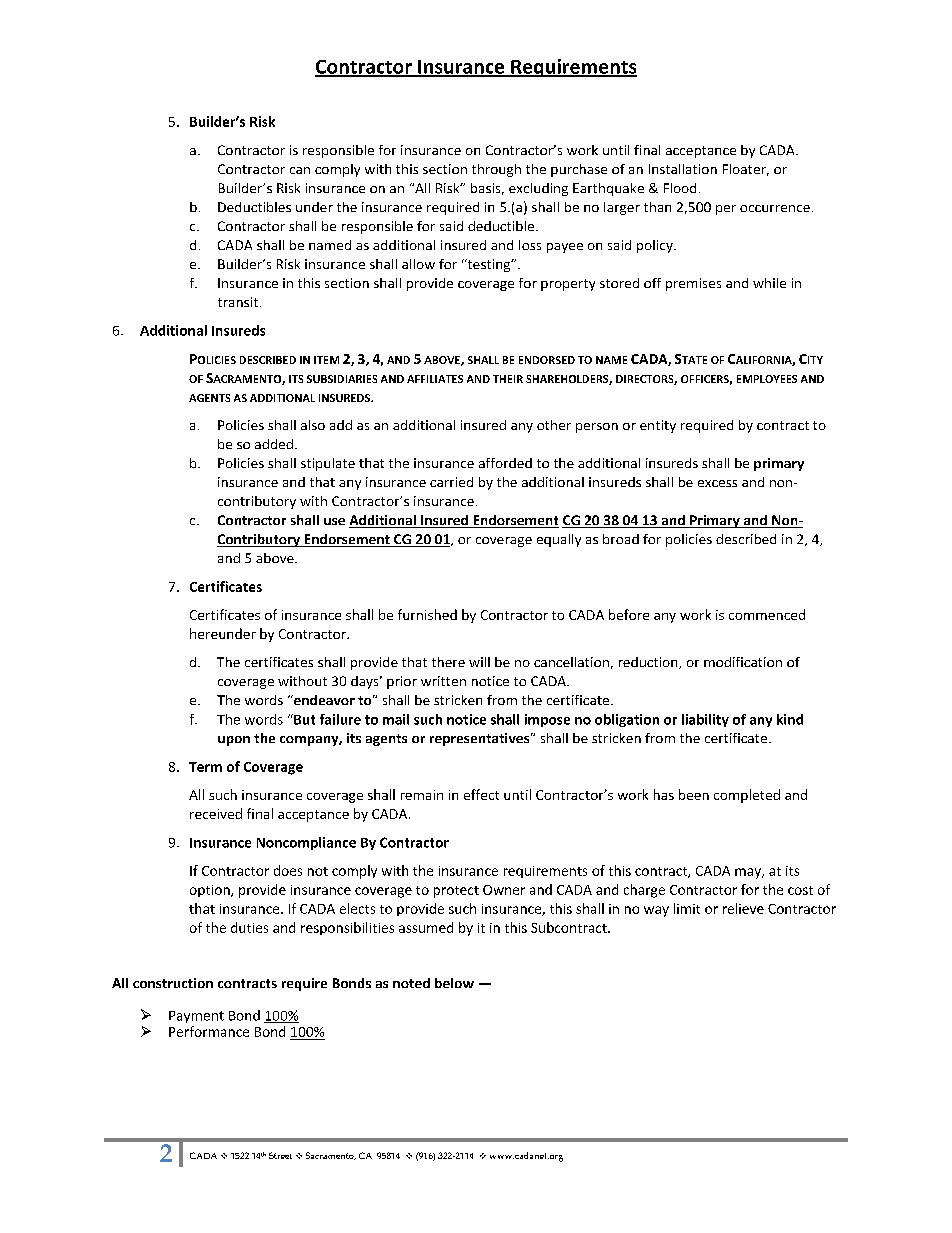 This image has width=952, height=1233. What do you see at coordinates (274, 444) in the image?
I see `added` at bounding box center [274, 444].
